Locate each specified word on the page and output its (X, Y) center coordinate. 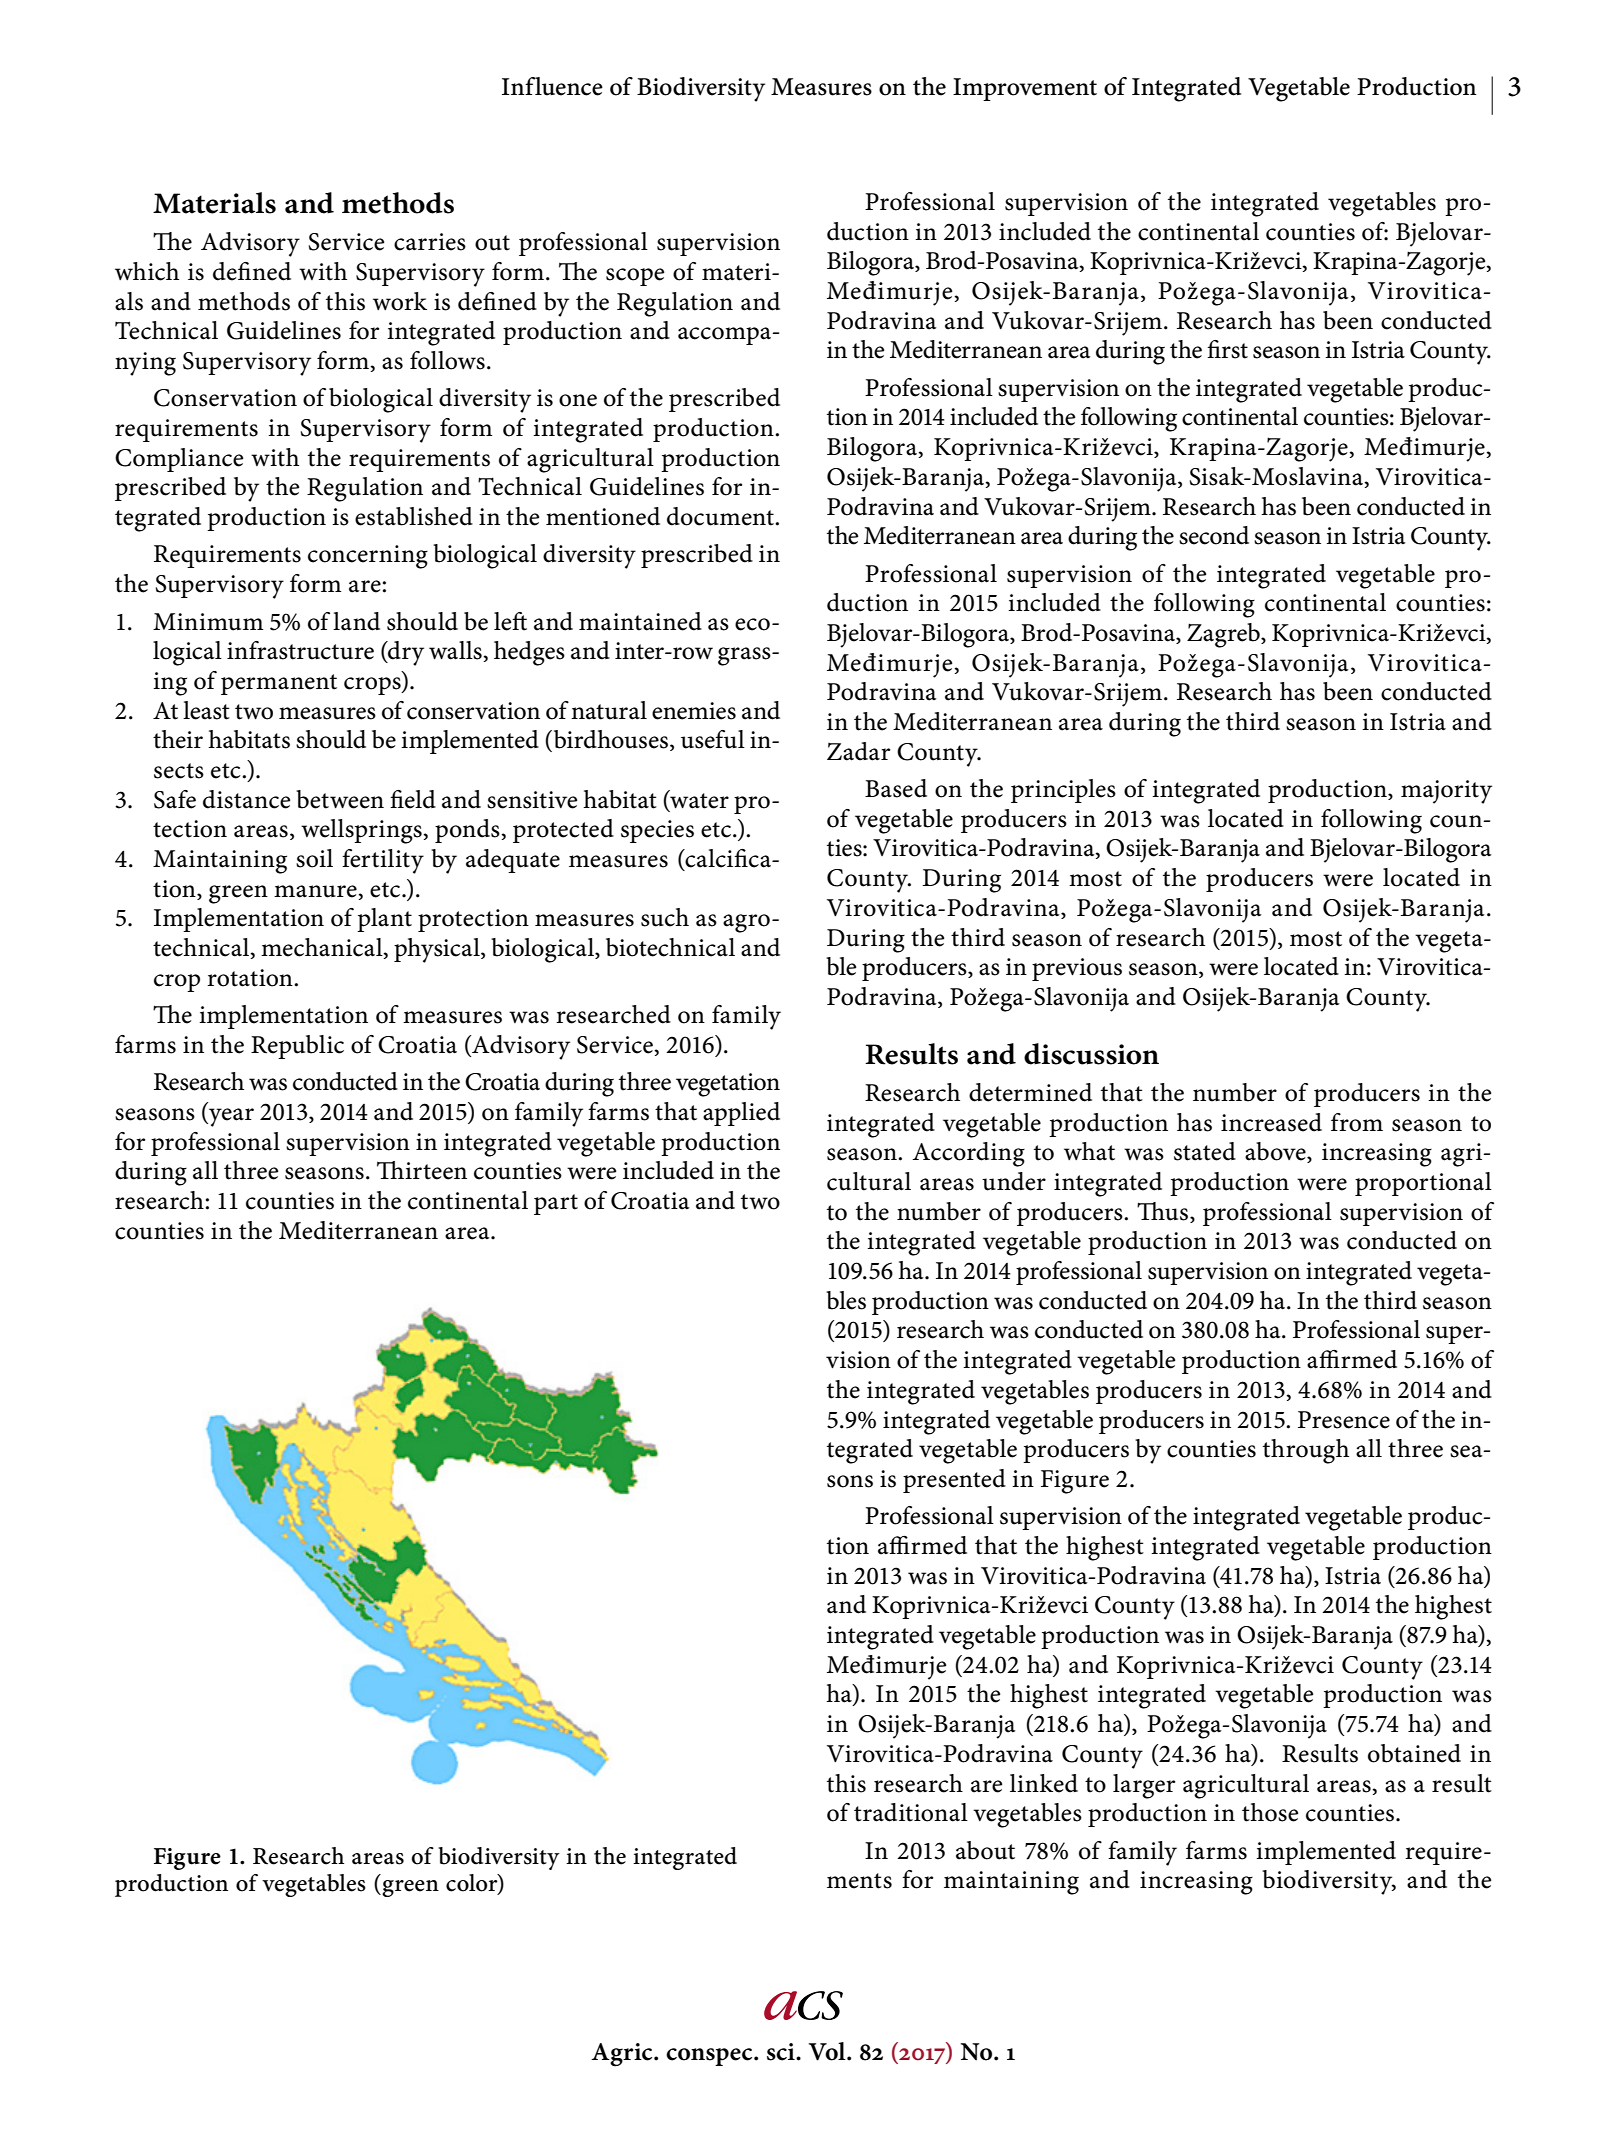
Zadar (858, 751)
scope (635, 277)
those (1270, 1812)
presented (954, 1481)
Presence (1344, 1420)
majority (1446, 792)
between (340, 799)
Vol (828, 2051)
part (556, 1204)
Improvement (1025, 89)
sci (782, 2052)
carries (430, 242)
